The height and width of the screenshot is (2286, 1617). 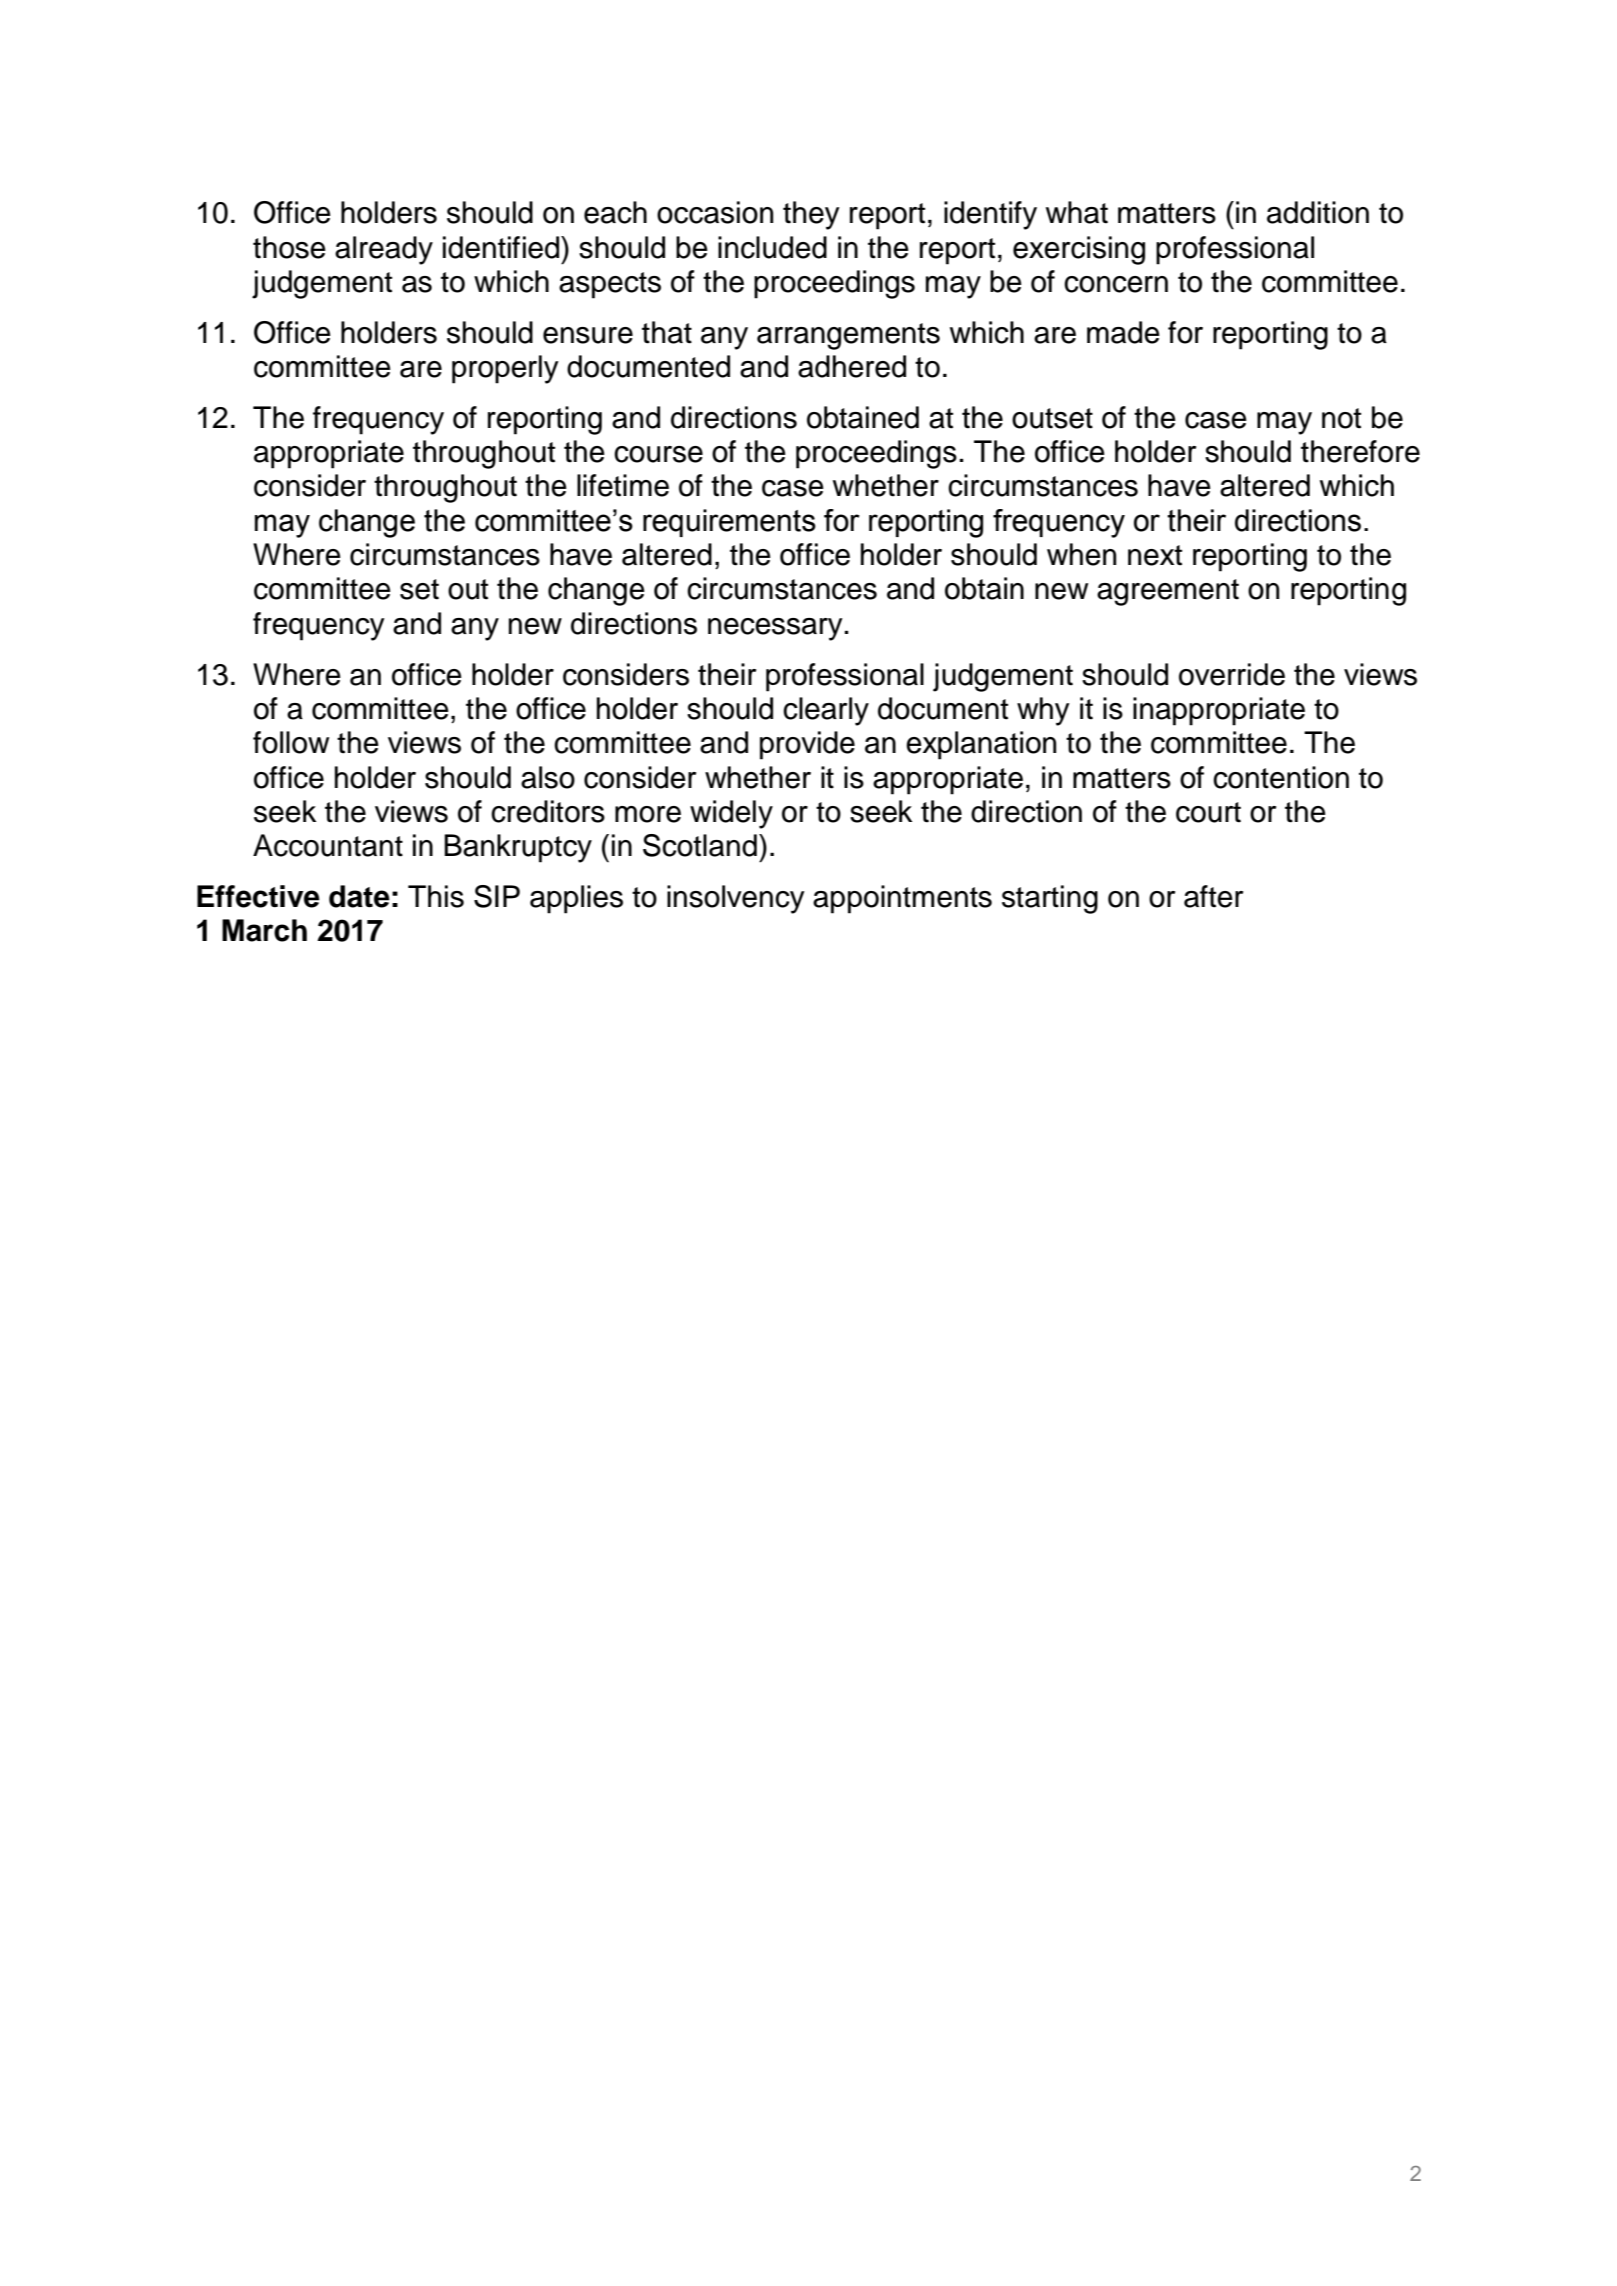 I want to click on included, so click(x=772, y=247).
